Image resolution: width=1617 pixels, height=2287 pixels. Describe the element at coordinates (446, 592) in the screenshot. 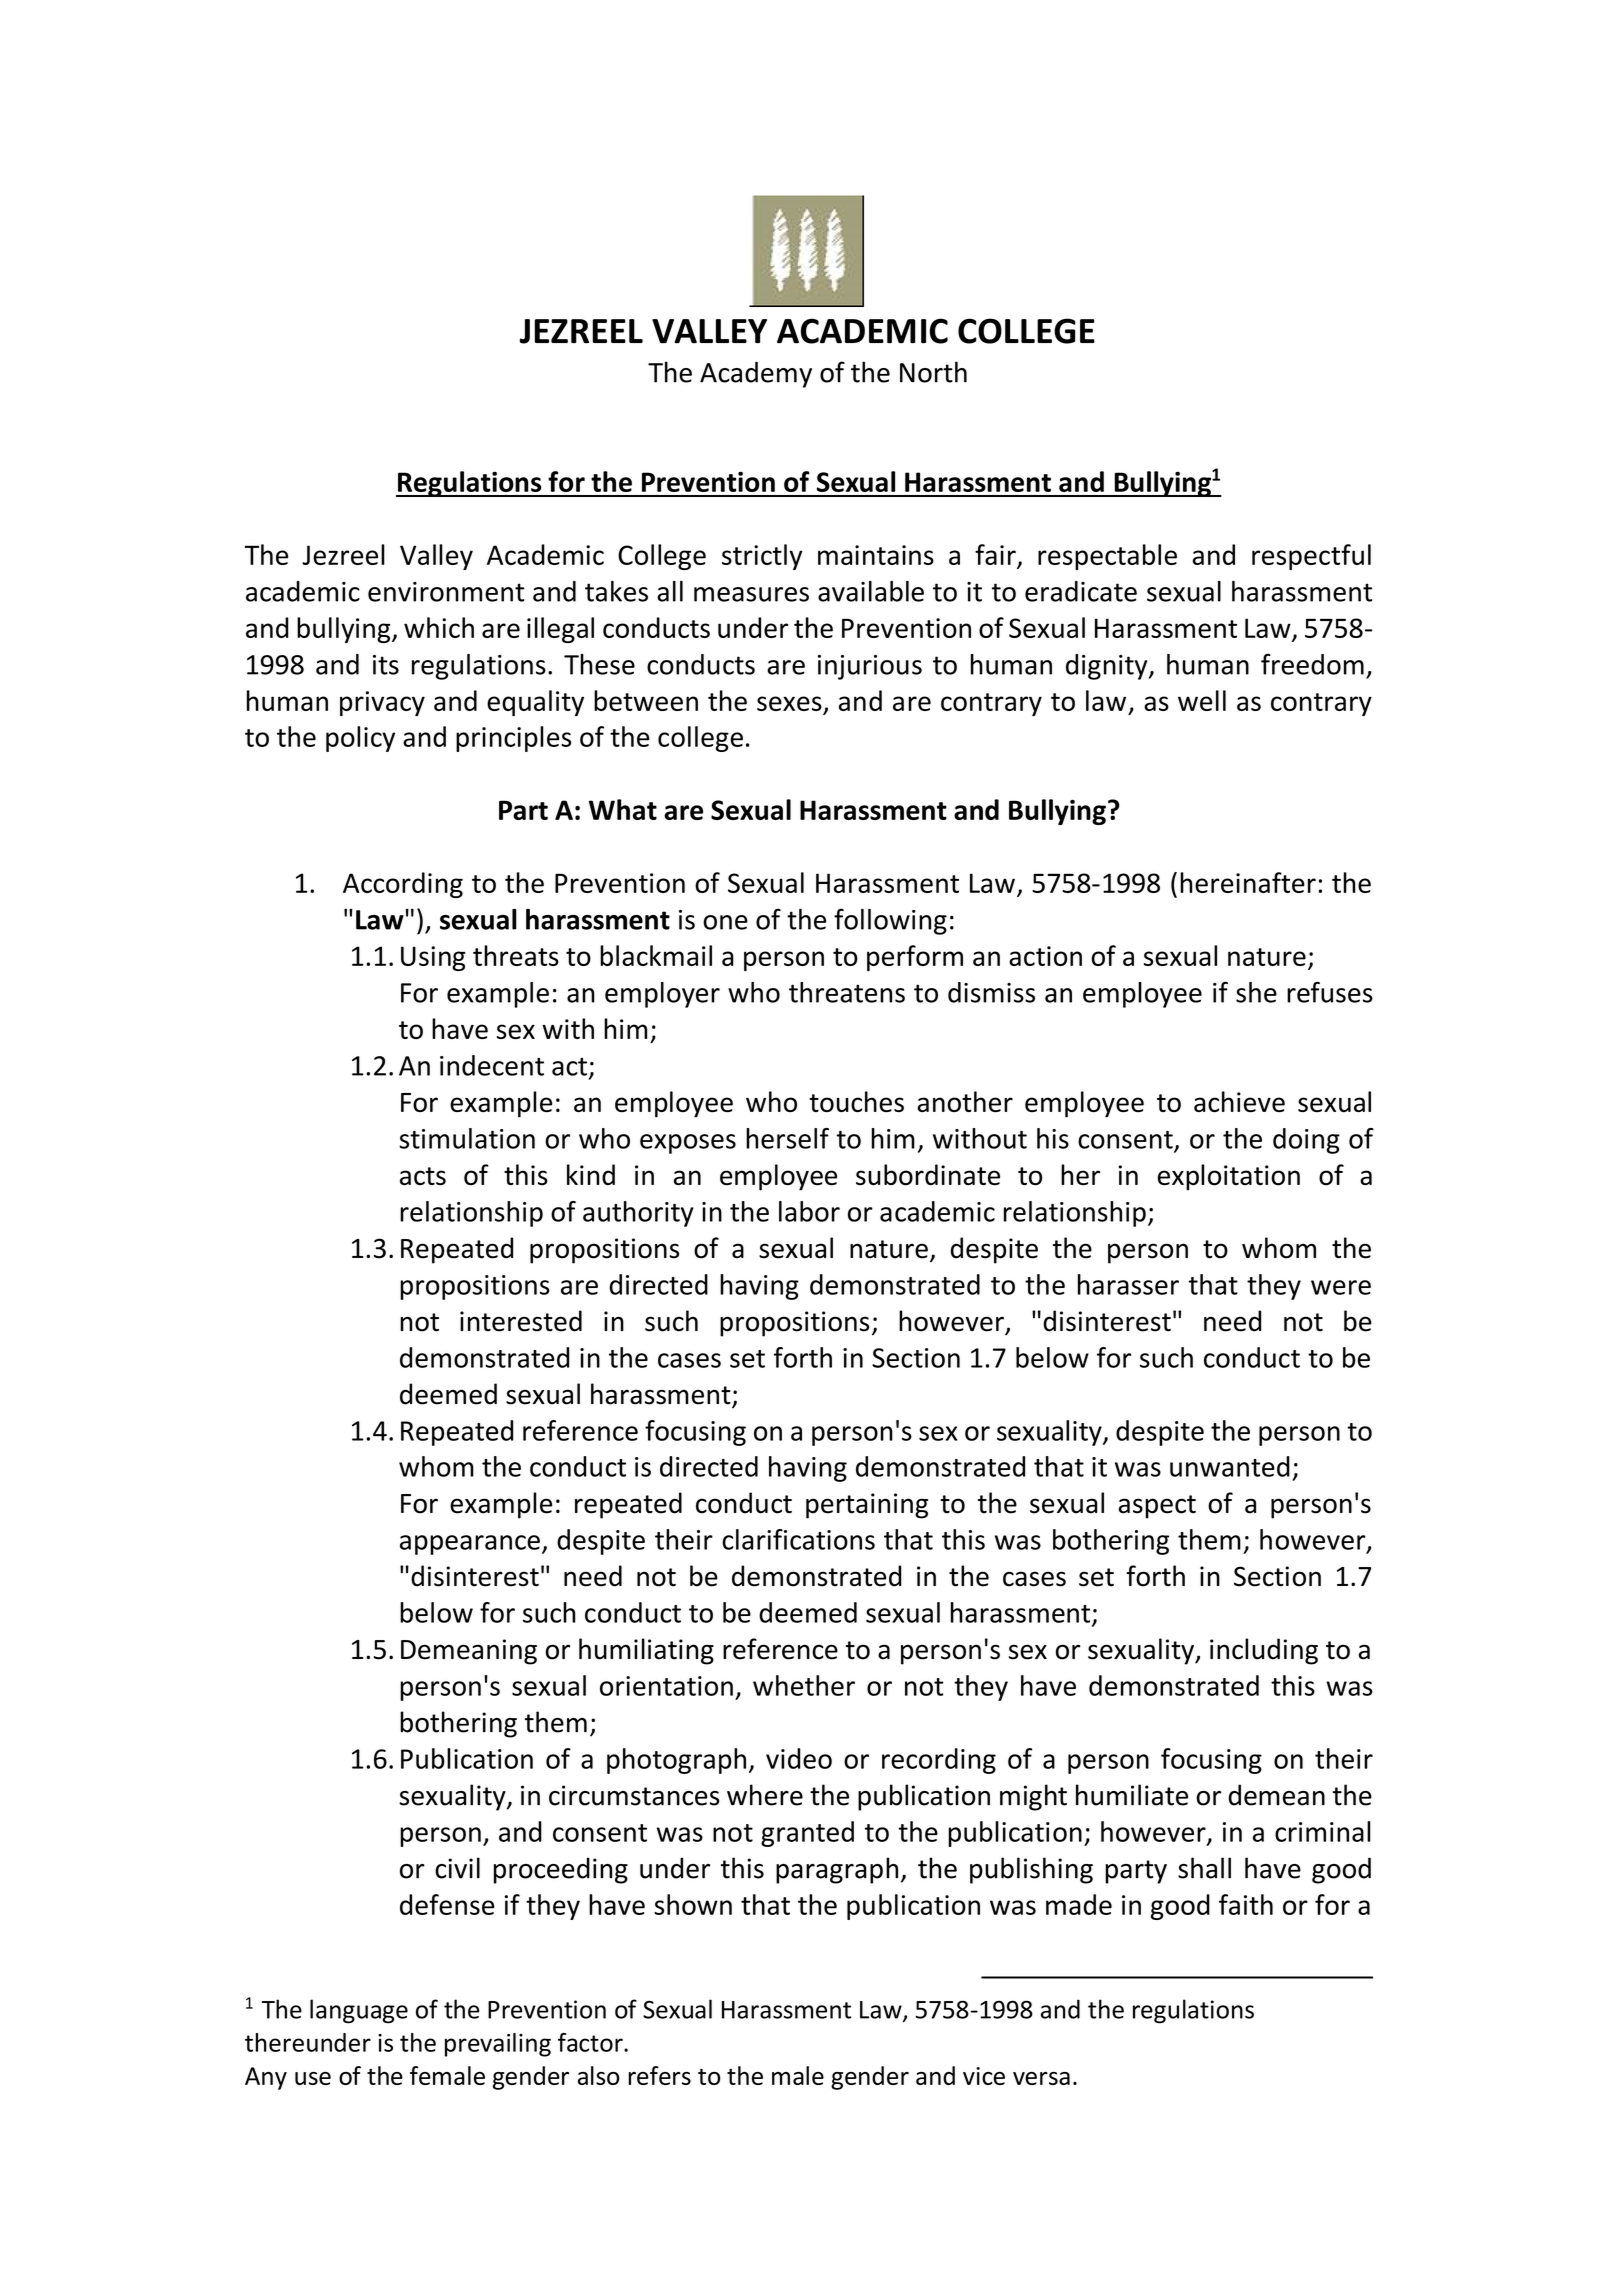

I see `environment` at that location.
